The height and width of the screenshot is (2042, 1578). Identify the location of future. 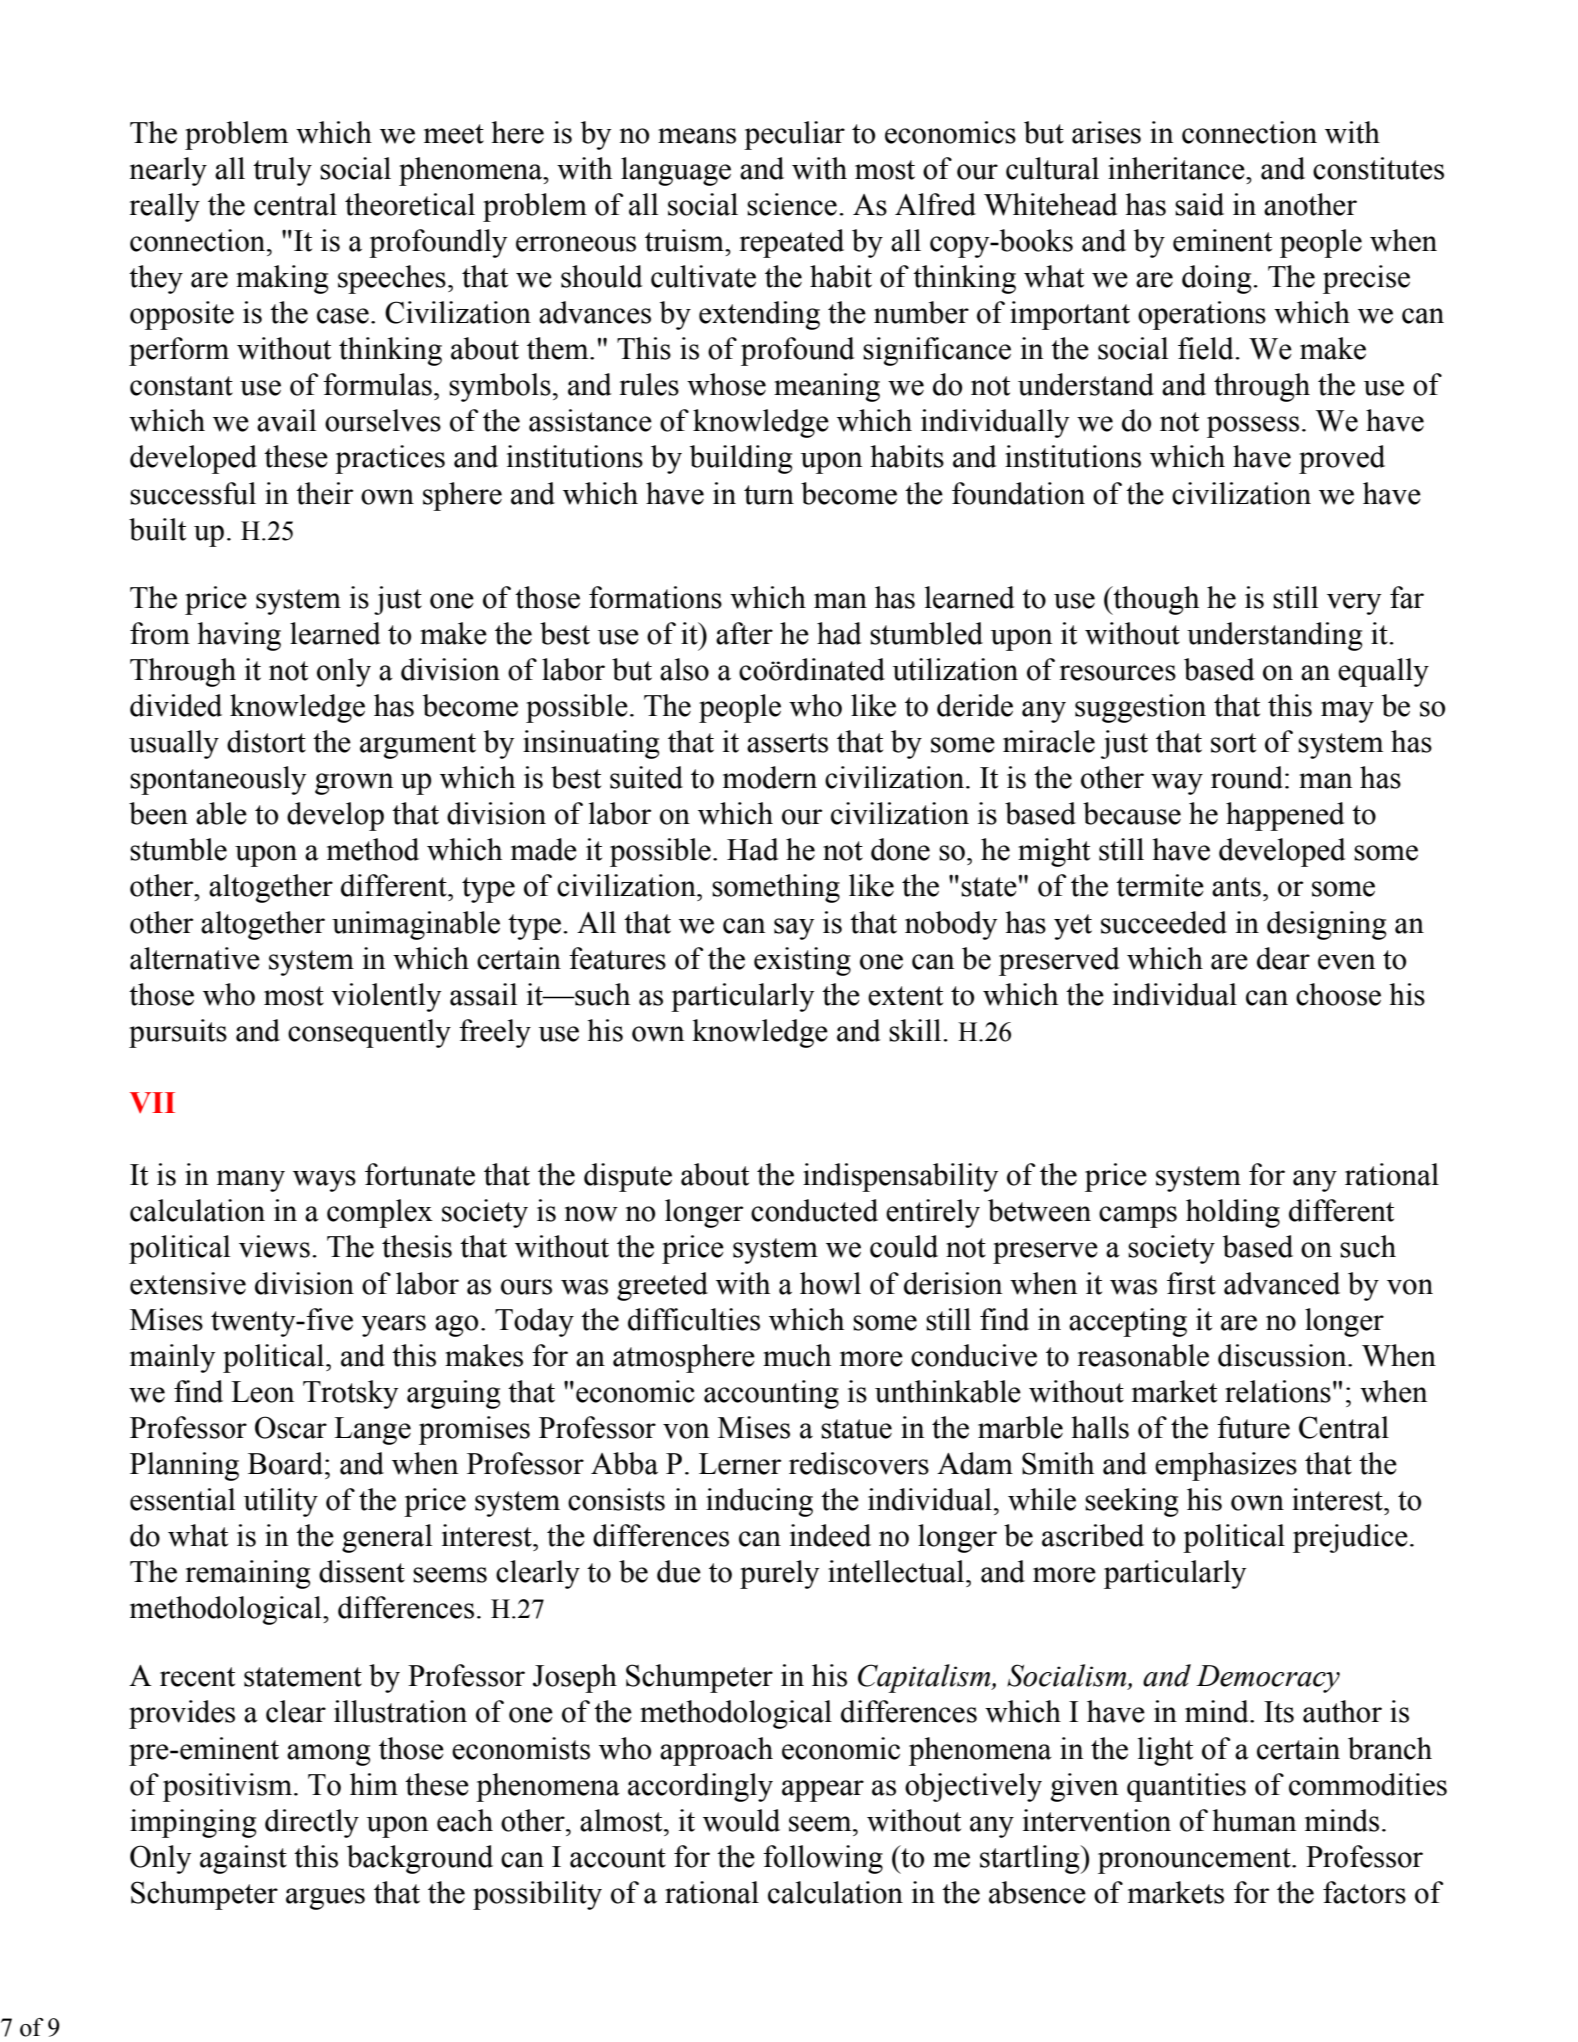
(1253, 1427).
